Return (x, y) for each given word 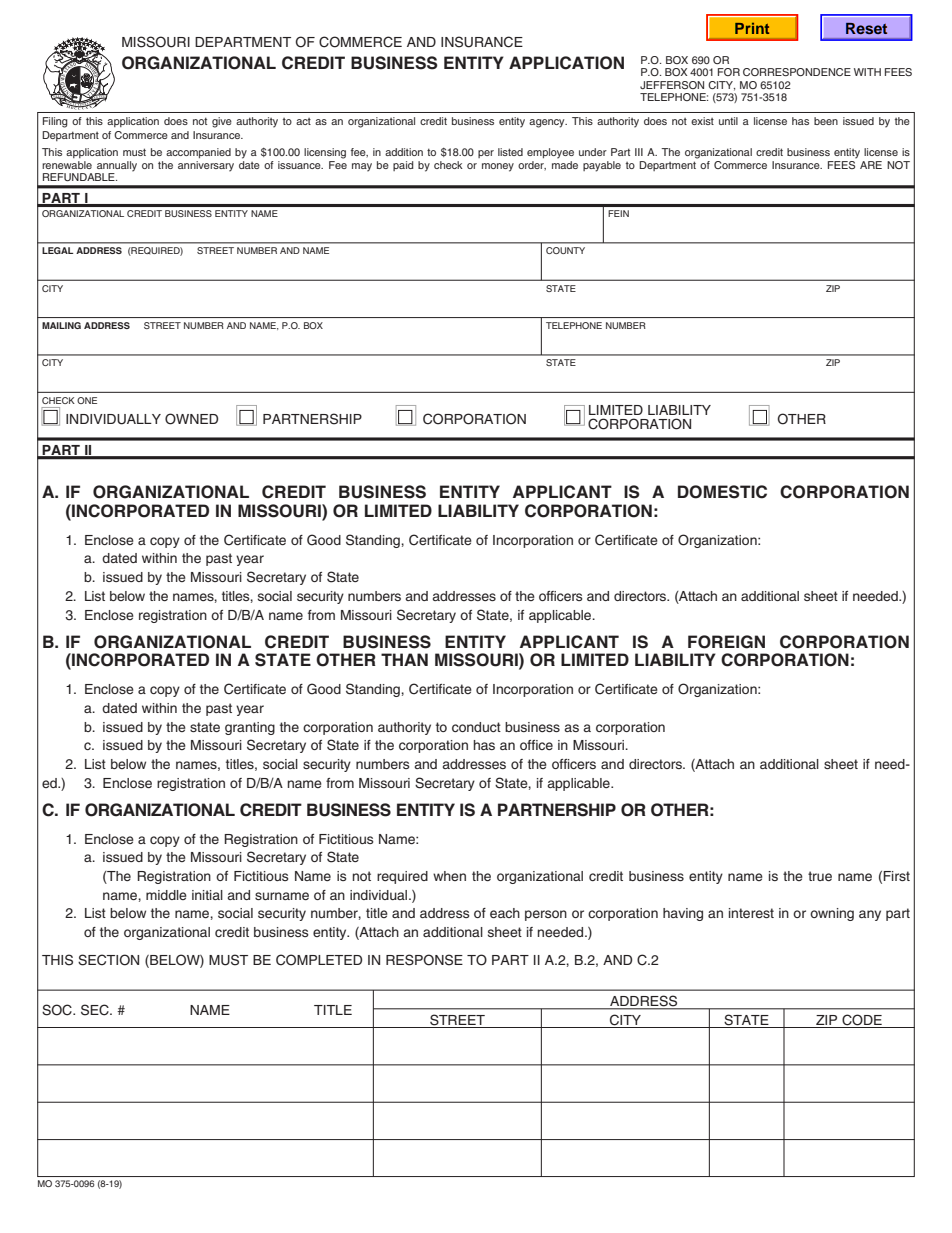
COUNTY (565, 250)
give (222, 122)
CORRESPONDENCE (797, 72)
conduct (476, 727)
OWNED (191, 419)
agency (548, 123)
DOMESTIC (722, 492)
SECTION (108, 960)
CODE (862, 1020)
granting (250, 728)
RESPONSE (424, 960)
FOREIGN (726, 642)
